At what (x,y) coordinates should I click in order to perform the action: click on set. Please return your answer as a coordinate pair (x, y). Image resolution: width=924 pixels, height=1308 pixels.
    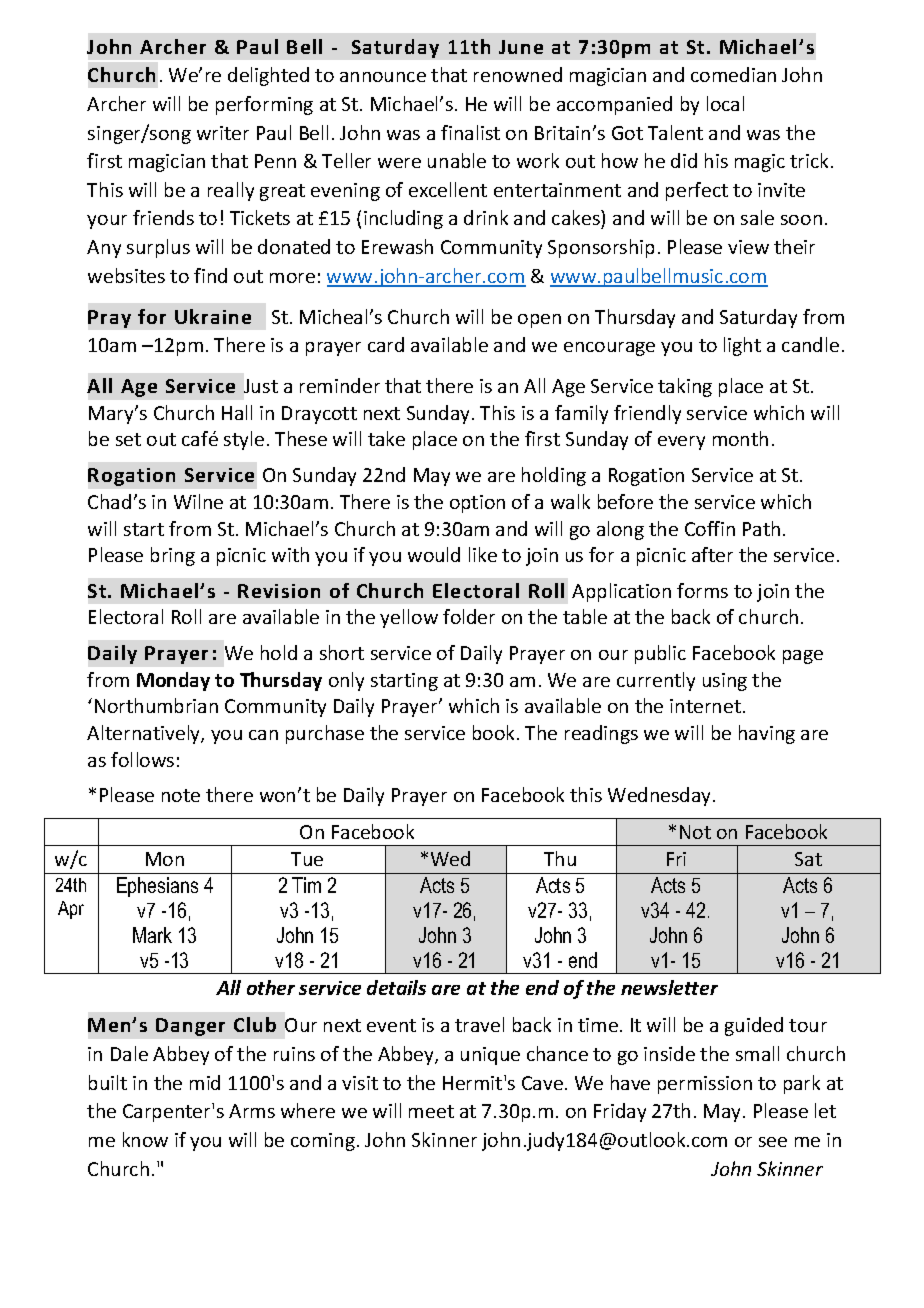
    Looking at the image, I should click on (128, 439).
